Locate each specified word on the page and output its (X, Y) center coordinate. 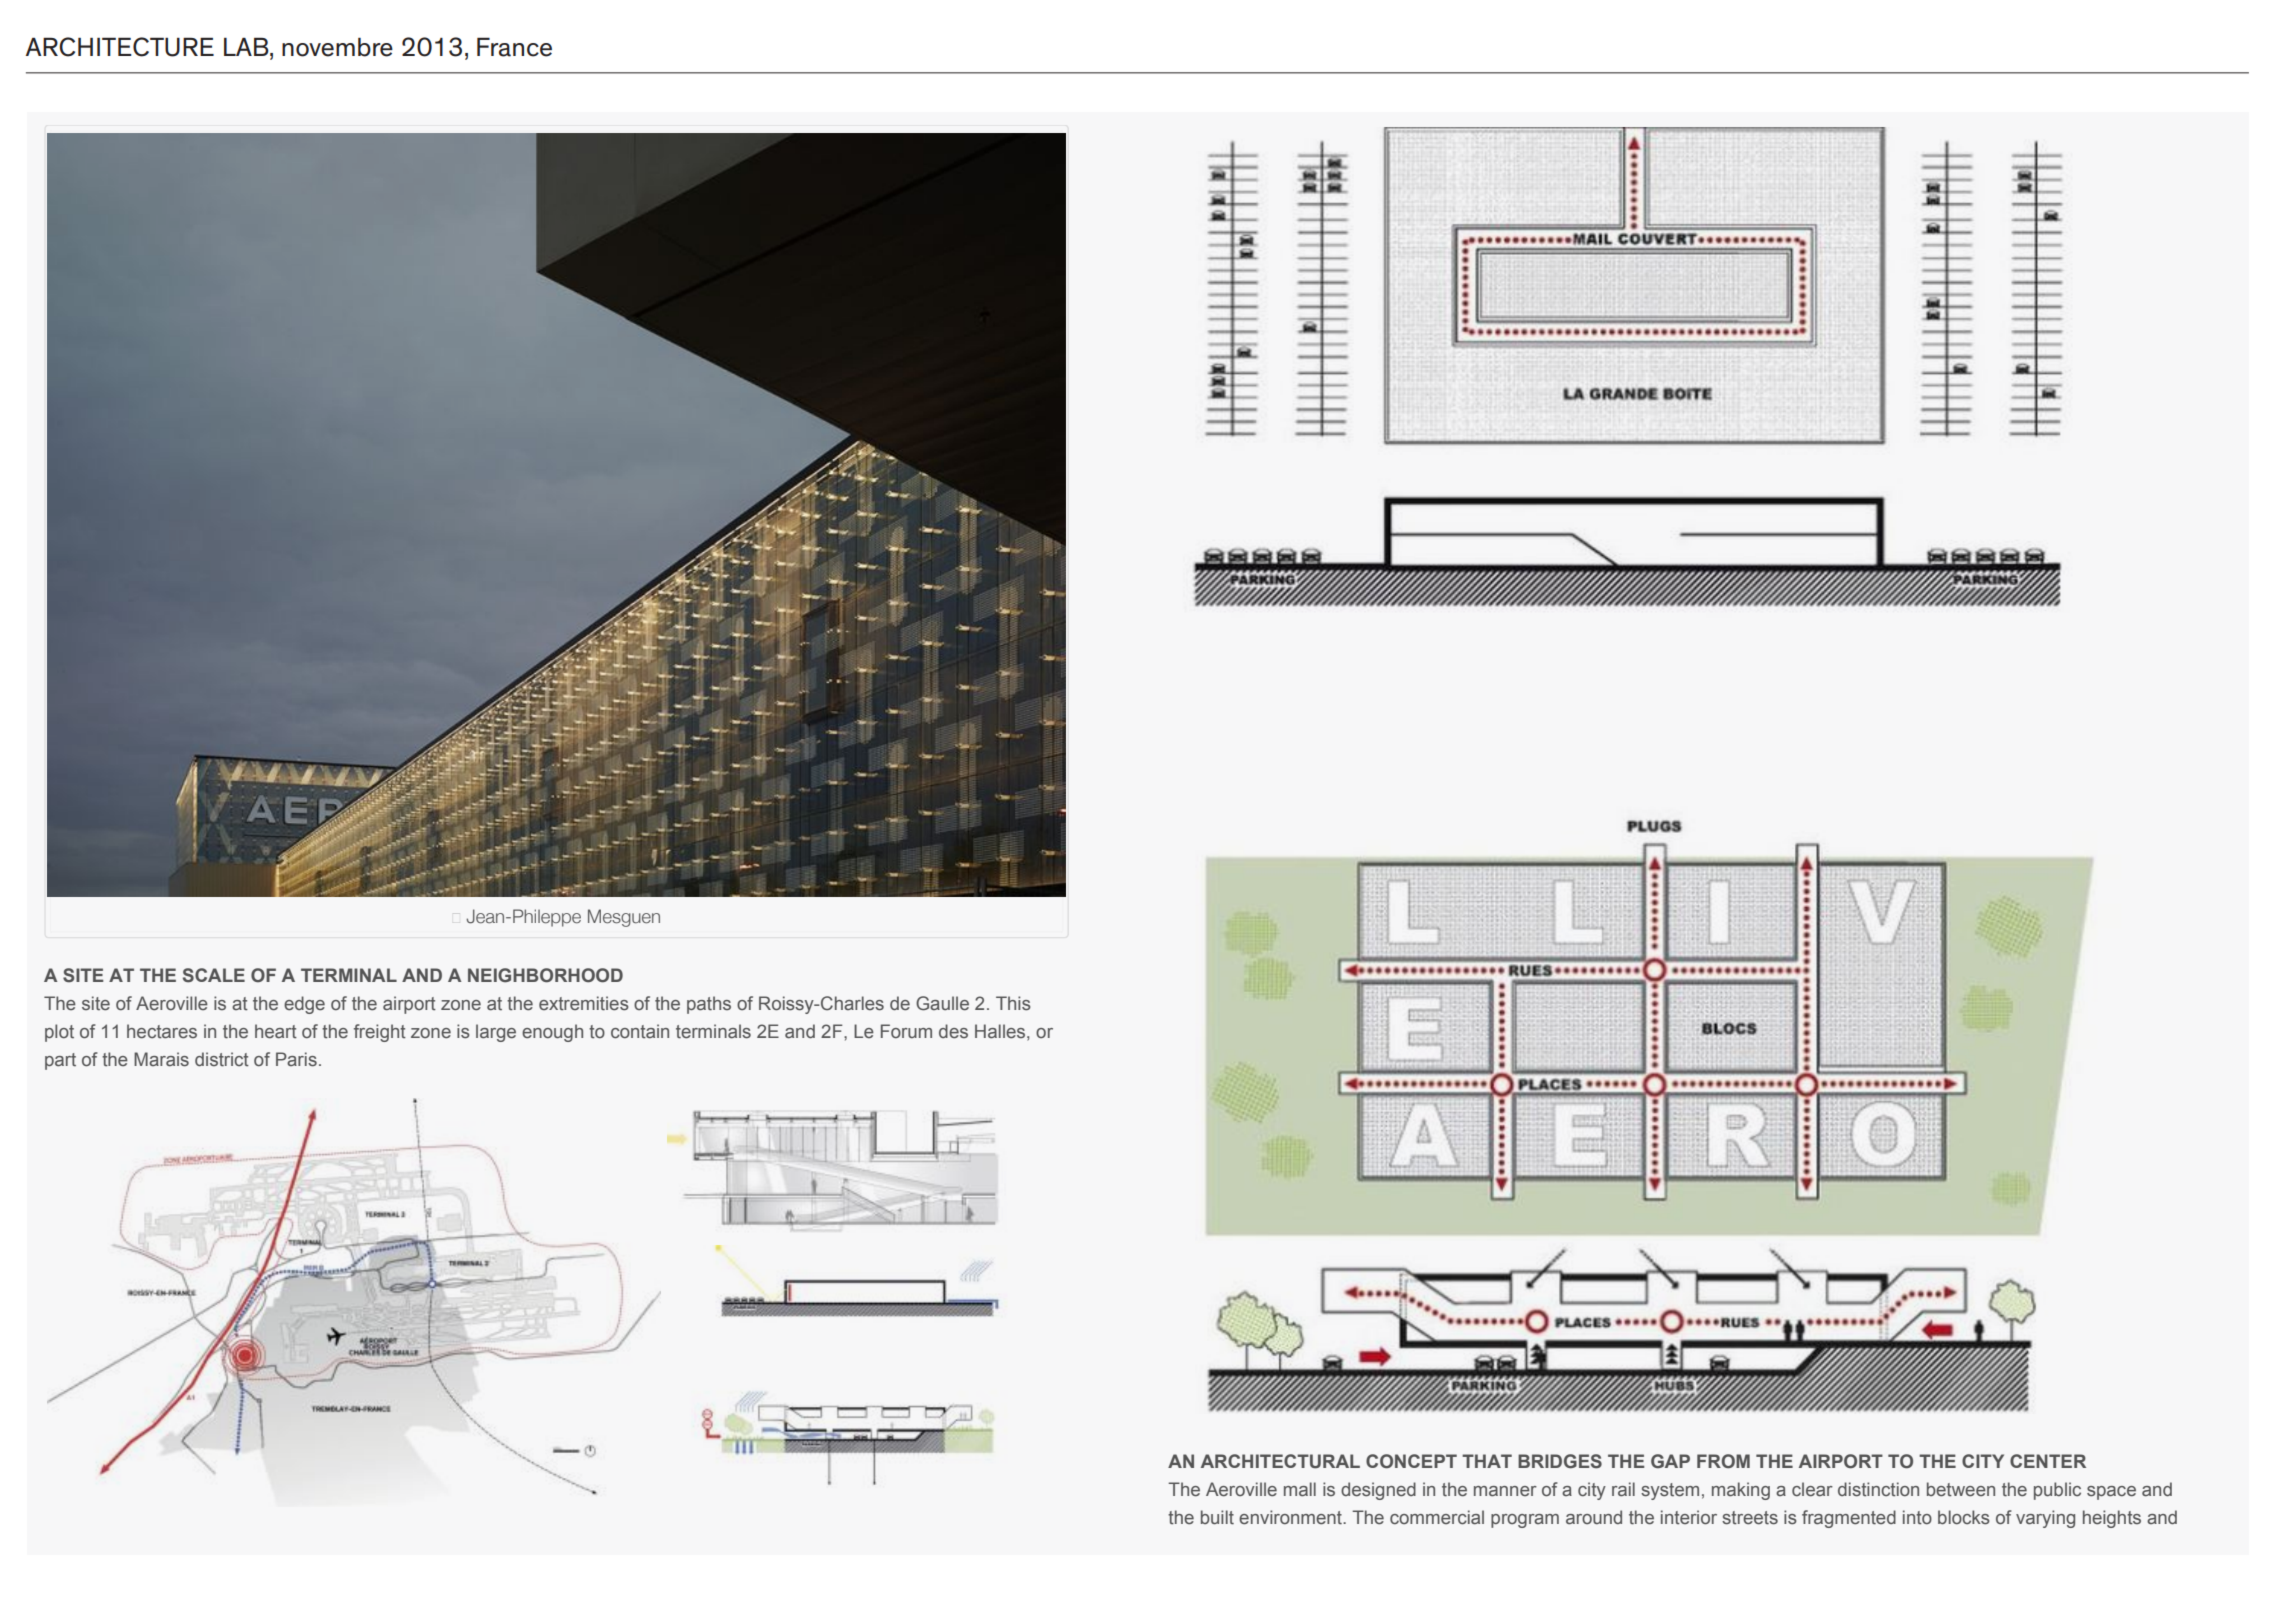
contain (640, 1031)
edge (304, 1005)
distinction (1878, 1489)
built (1217, 1517)
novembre (337, 47)
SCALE (214, 975)
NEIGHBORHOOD (545, 975)
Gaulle (942, 1003)
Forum (906, 1031)
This (1013, 1003)
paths (709, 1005)
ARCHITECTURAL (1280, 1461)
